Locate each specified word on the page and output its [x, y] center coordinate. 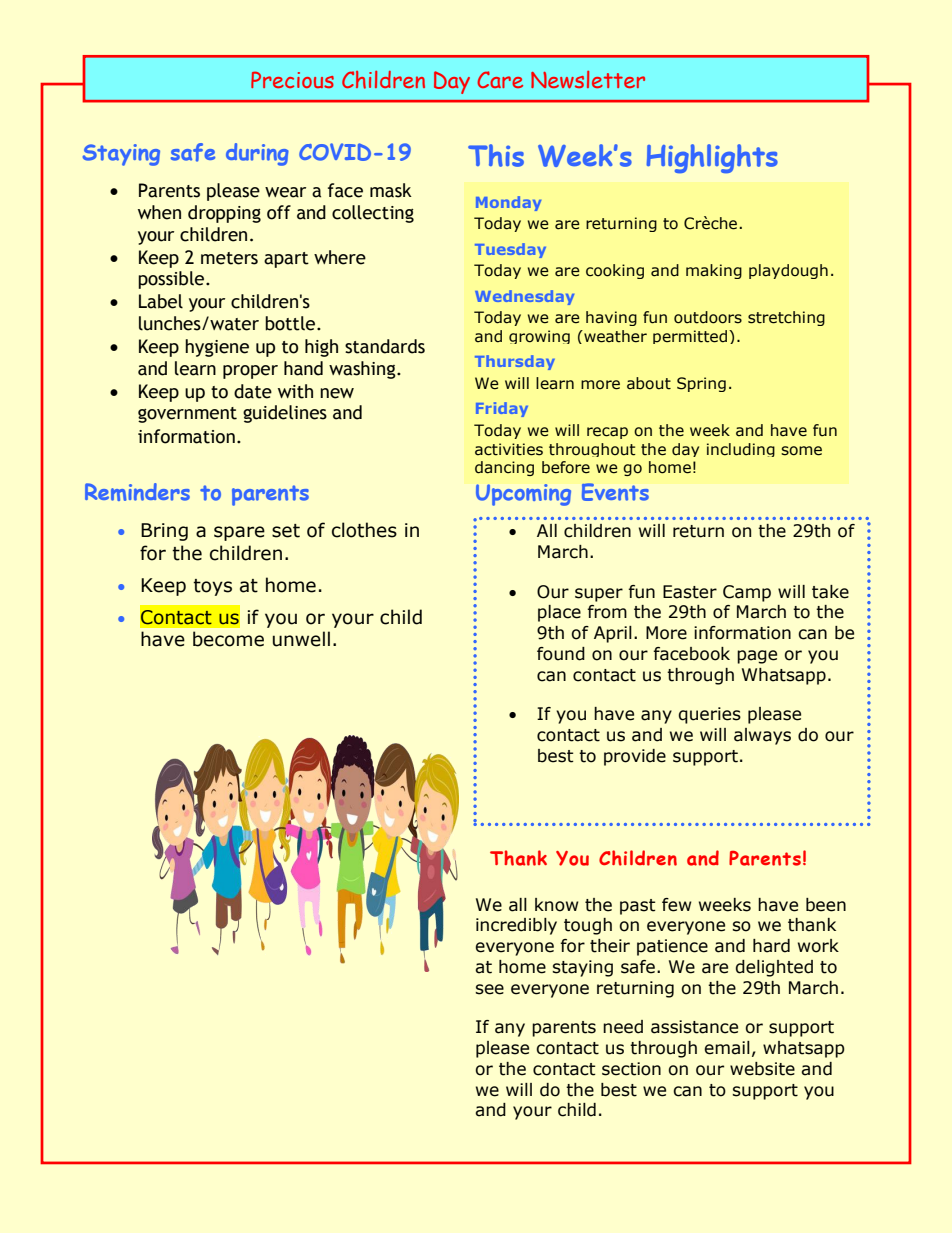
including [741, 450]
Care [500, 79]
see [490, 989]
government [187, 415]
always [762, 736]
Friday [502, 409]
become [228, 639]
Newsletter [588, 79]
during [257, 154]
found [561, 654]
